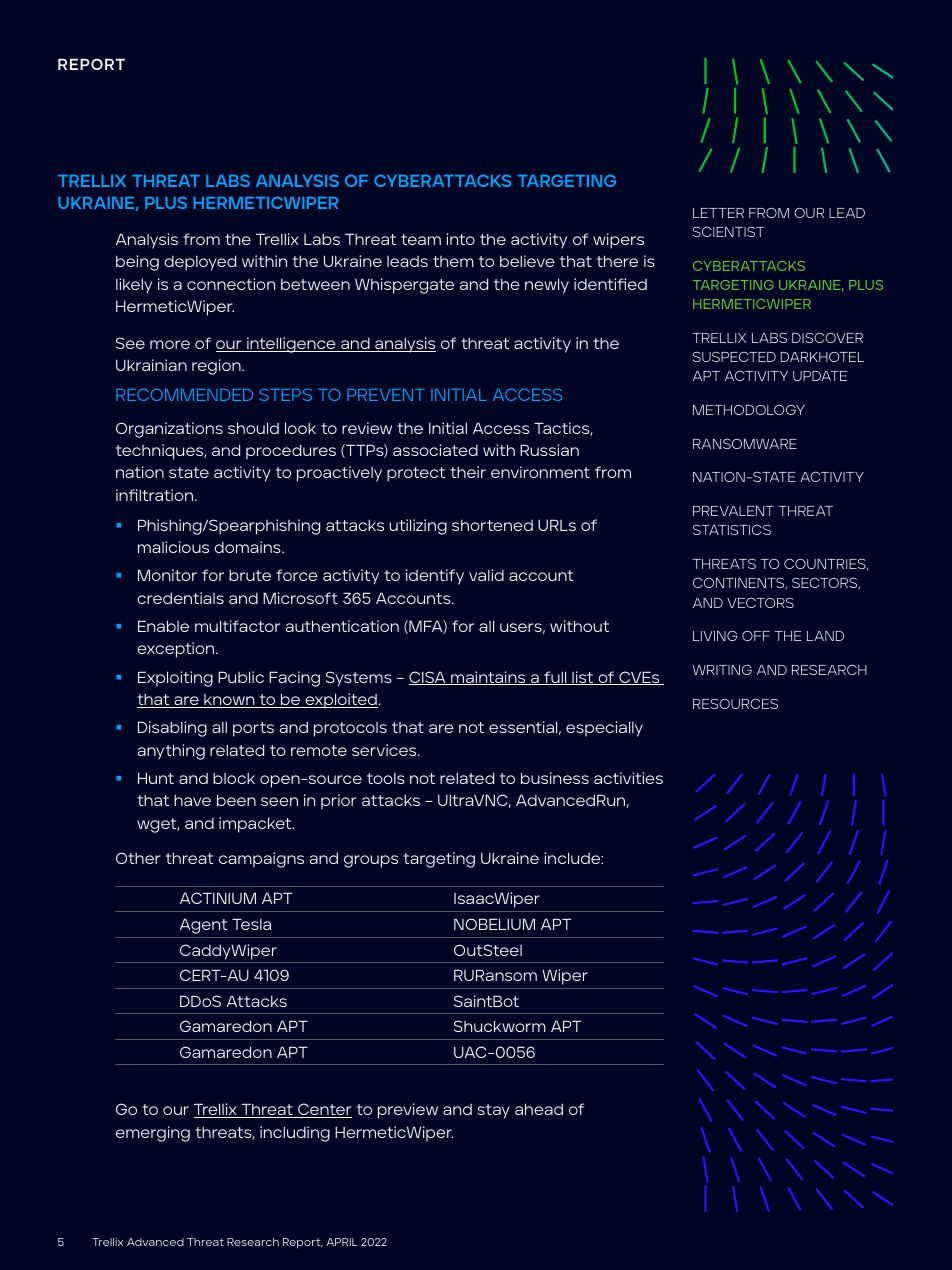 The image size is (952, 1270). Describe the element at coordinates (722, 670) in the screenshot. I see `WRITING` at that location.
